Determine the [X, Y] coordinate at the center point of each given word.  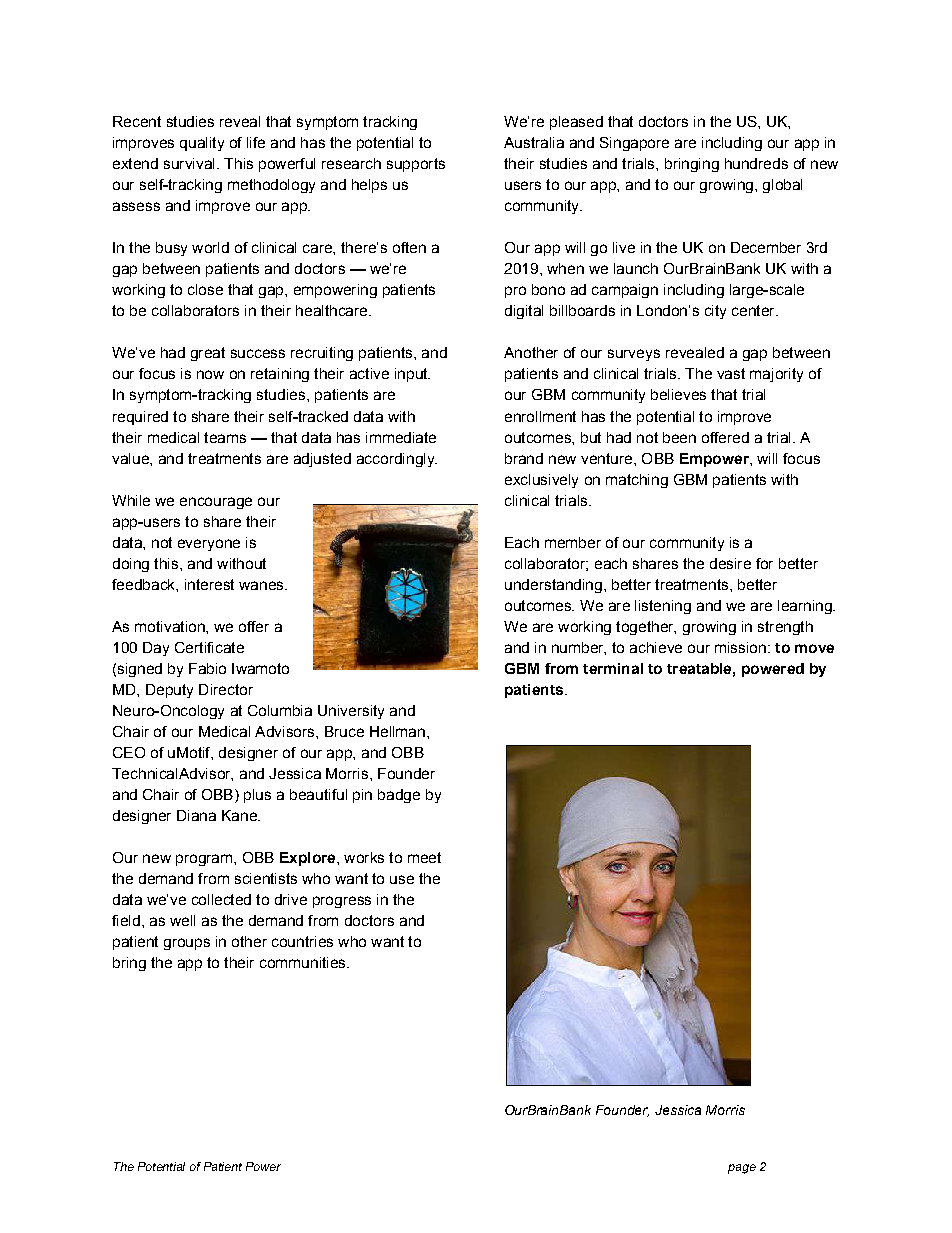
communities [304, 962]
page [742, 1169]
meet [424, 857]
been [679, 437]
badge [399, 796]
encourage [216, 503]
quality [202, 144]
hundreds [756, 163]
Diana [196, 815]
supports [416, 165]
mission [740, 647]
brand [524, 458]
